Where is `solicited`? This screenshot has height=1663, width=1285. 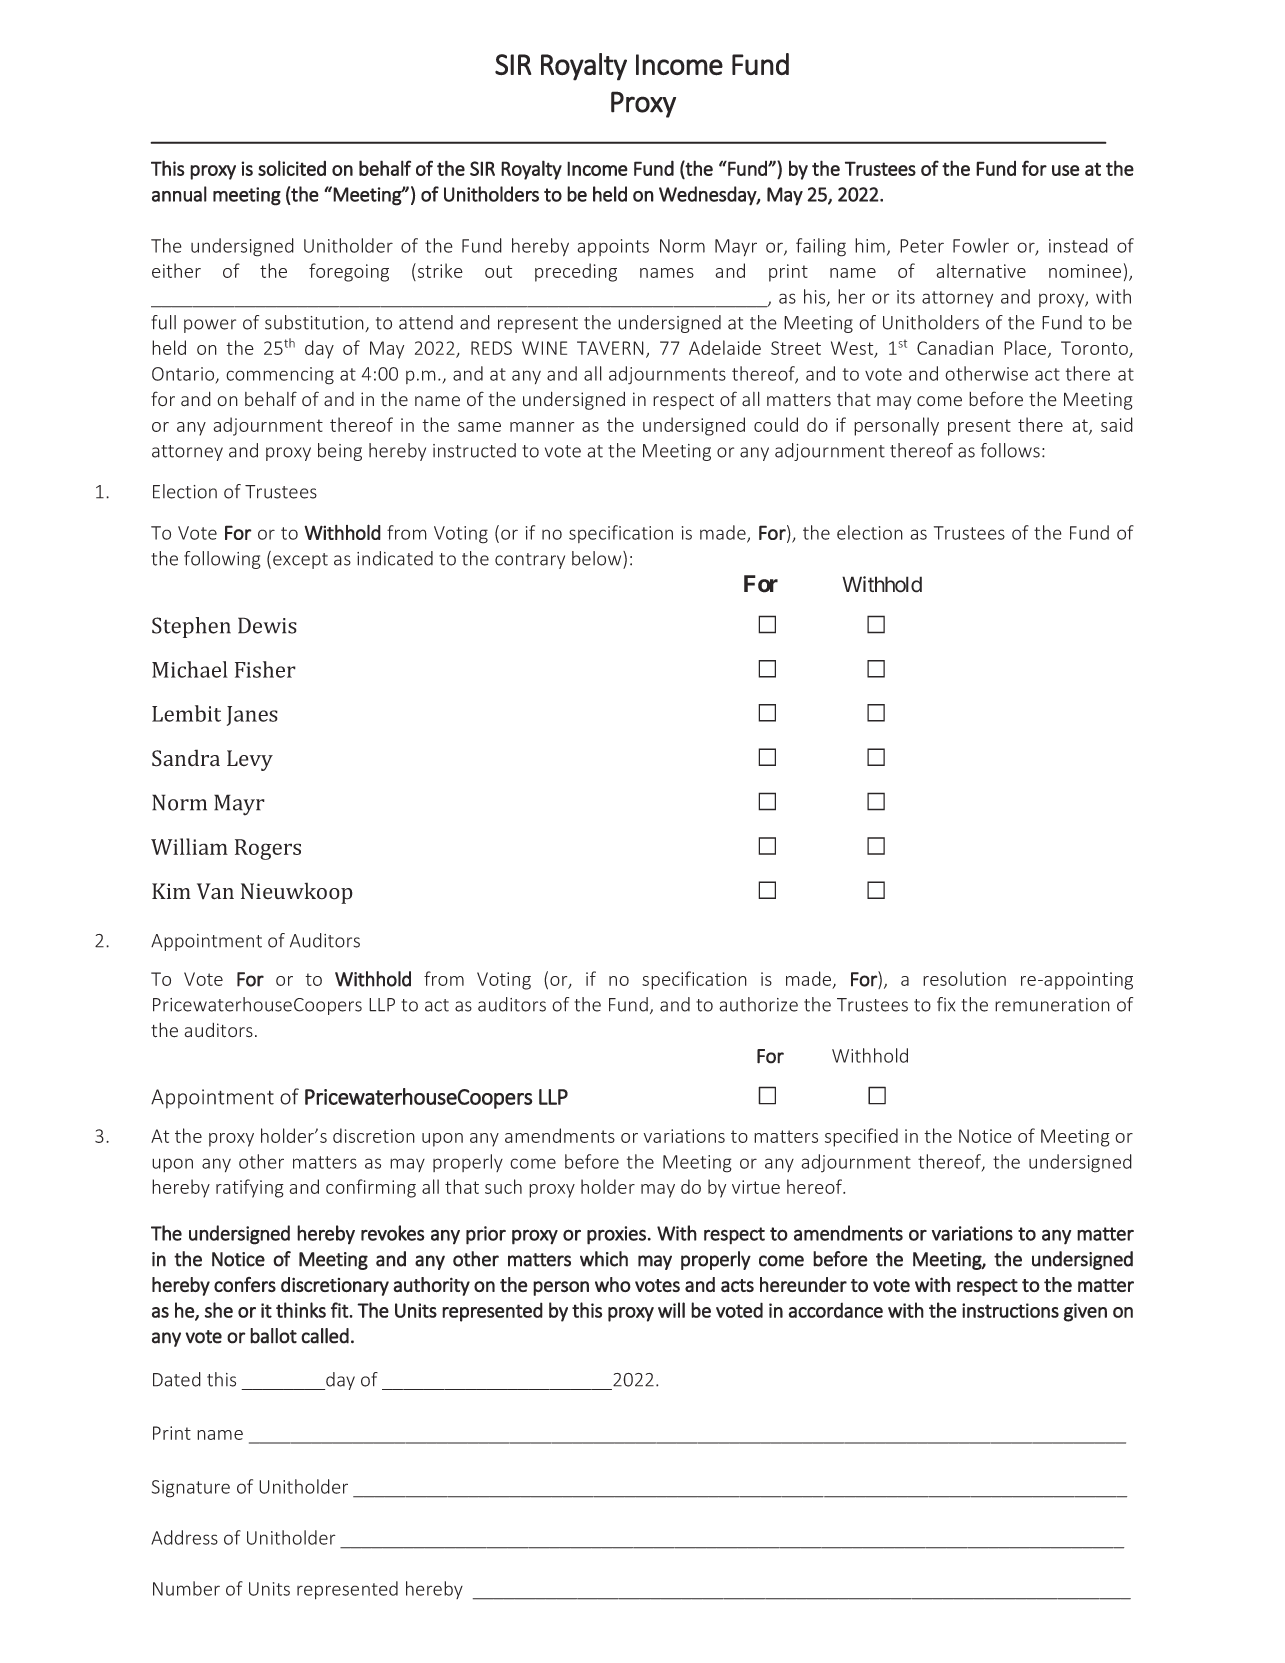 solicited is located at coordinates (292, 168).
